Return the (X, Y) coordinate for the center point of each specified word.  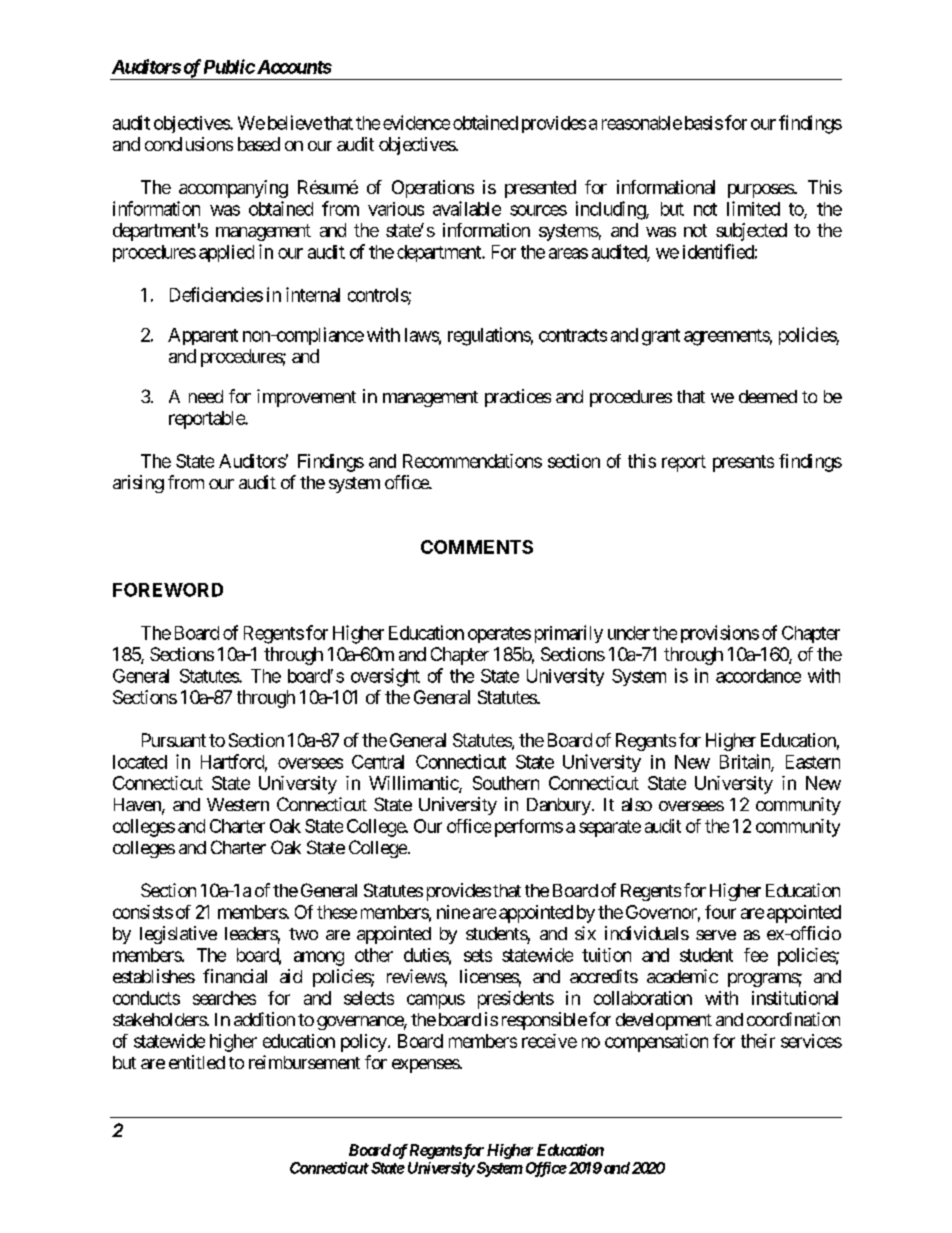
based (259, 144)
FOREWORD (168, 590)
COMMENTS (477, 547)
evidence (416, 122)
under (629, 633)
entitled (197, 1062)
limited (753, 208)
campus (436, 1001)
